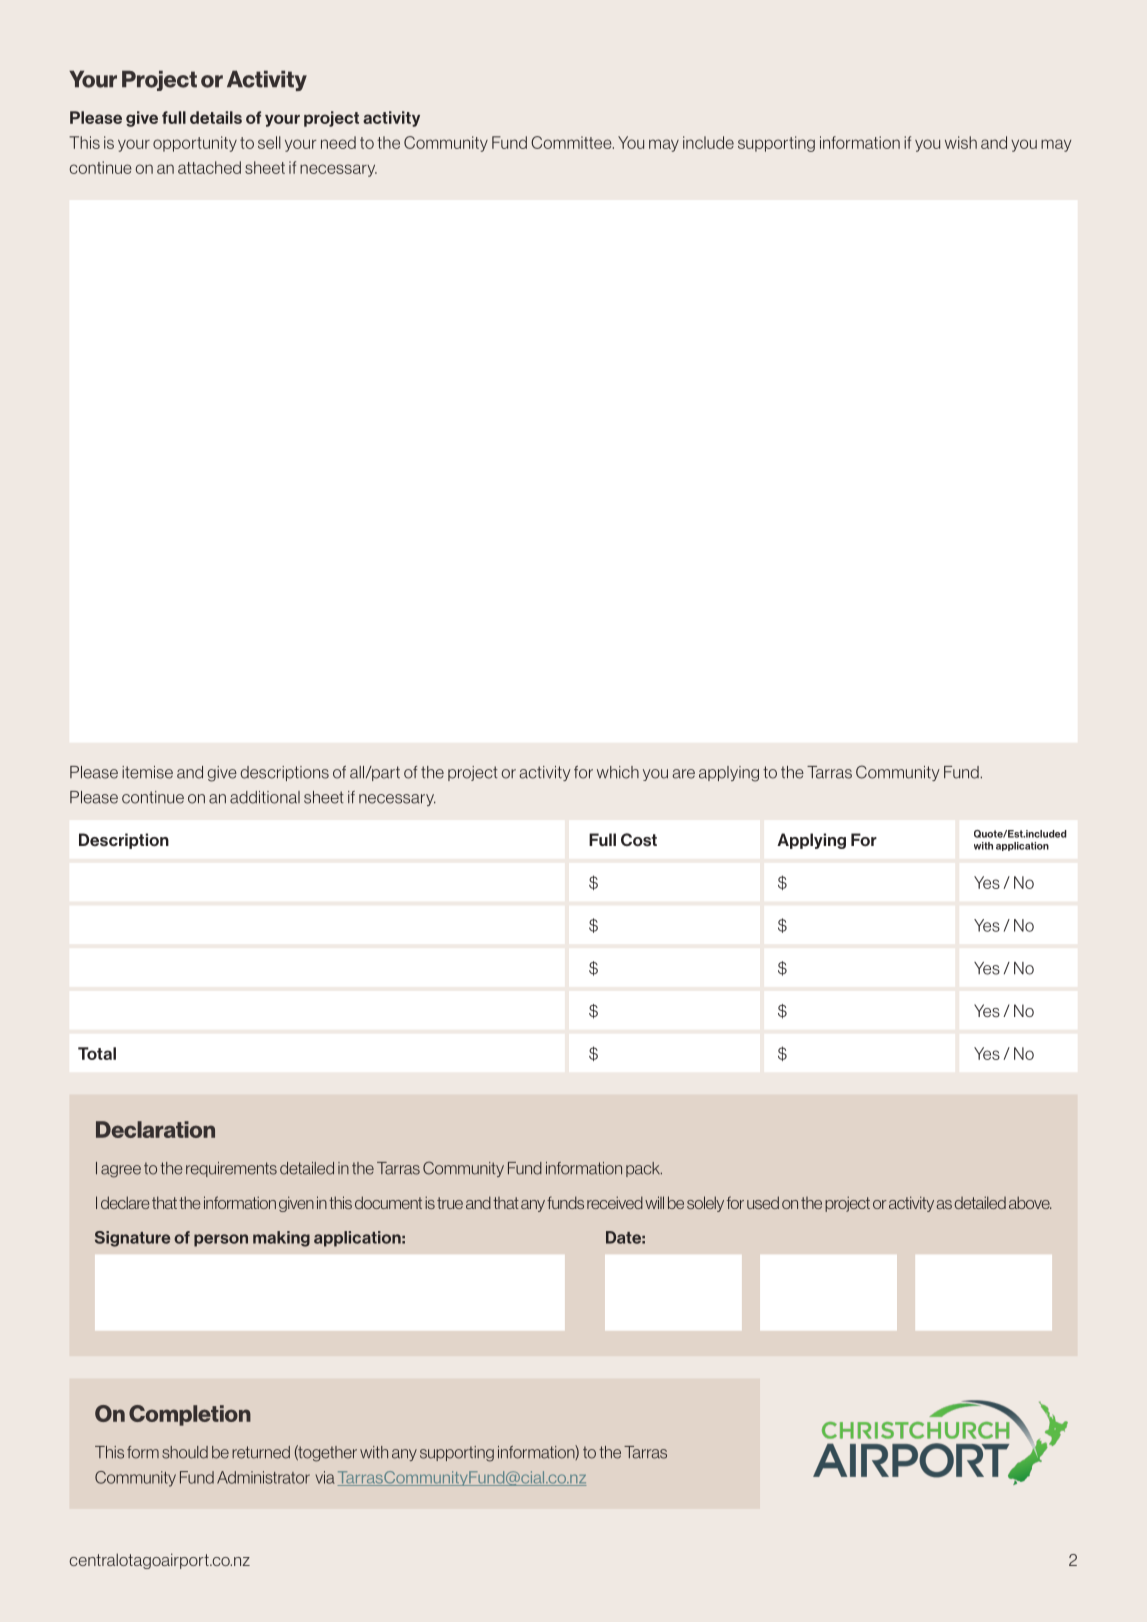  Describe the element at coordinates (325, 1477) in the screenshot. I see `via` at that location.
